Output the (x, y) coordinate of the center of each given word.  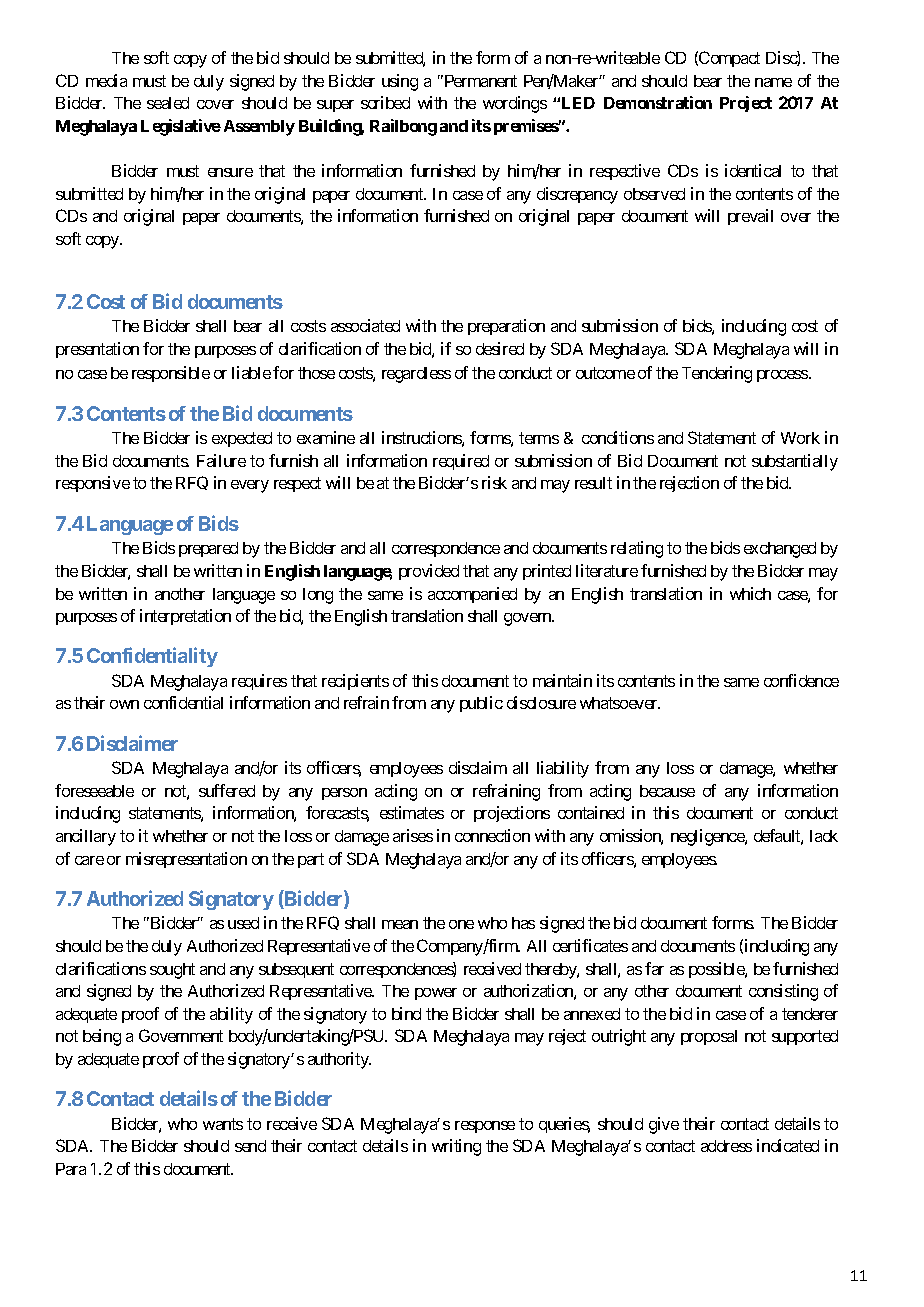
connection (492, 835)
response (485, 1127)
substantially (795, 462)
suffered (227, 790)
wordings (515, 104)
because (667, 791)
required (461, 462)
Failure (221, 460)
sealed (168, 103)
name (773, 82)
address (726, 1146)
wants (223, 1124)
